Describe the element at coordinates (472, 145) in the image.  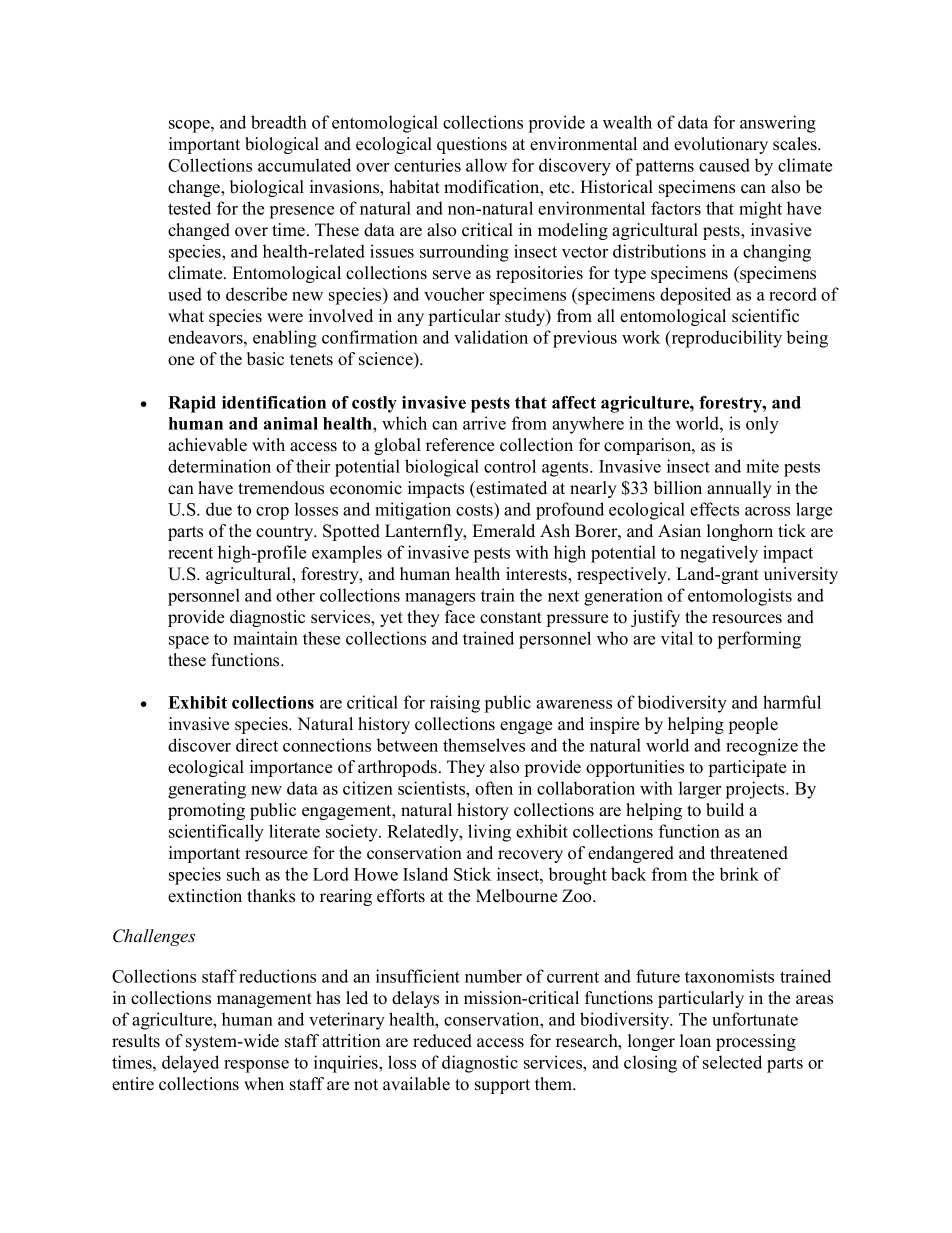
I see `questions` at that location.
